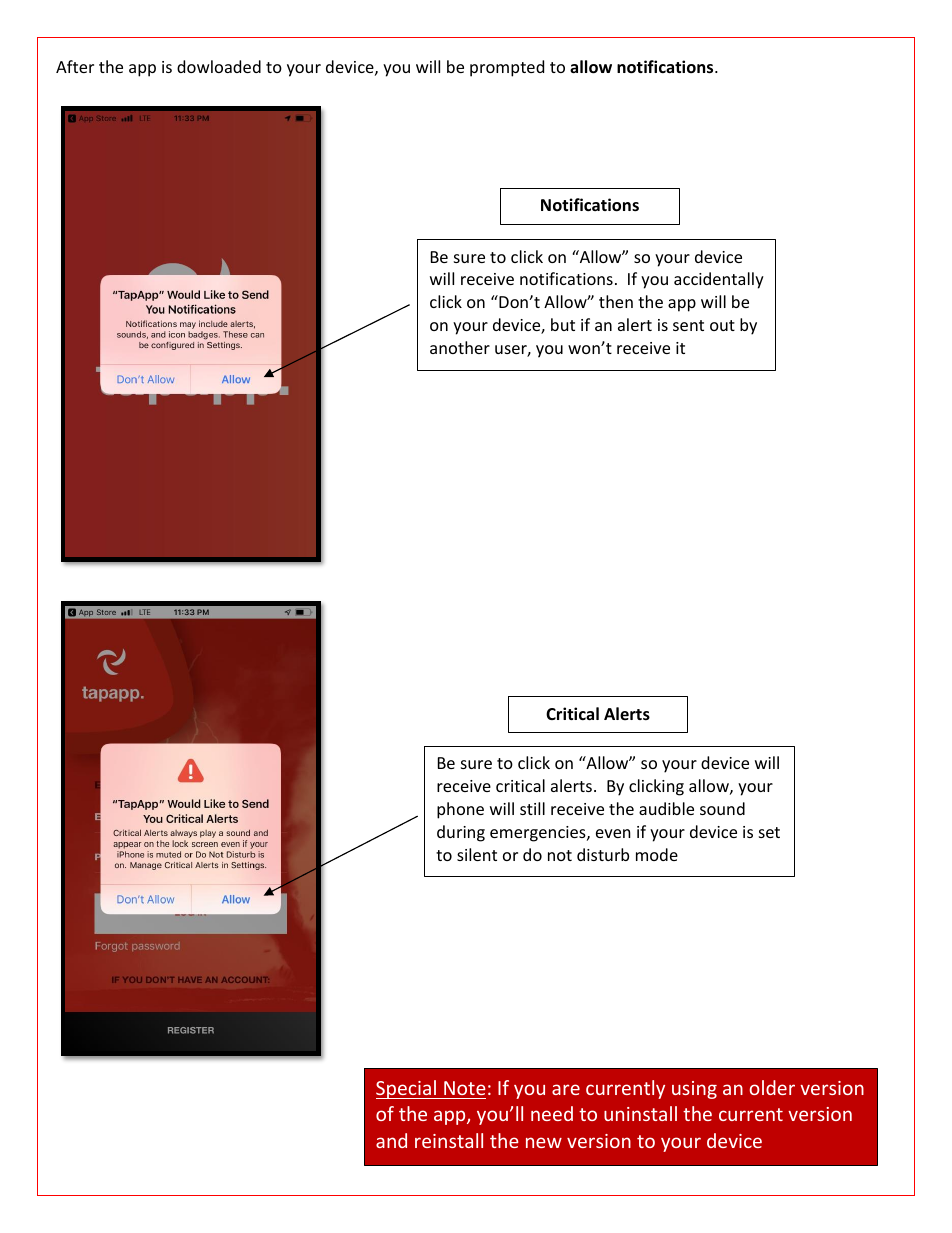 The width and height of the screenshot is (952, 1233). What do you see at coordinates (532, 808) in the screenshot?
I see `still` at bounding box center [532, 808].
